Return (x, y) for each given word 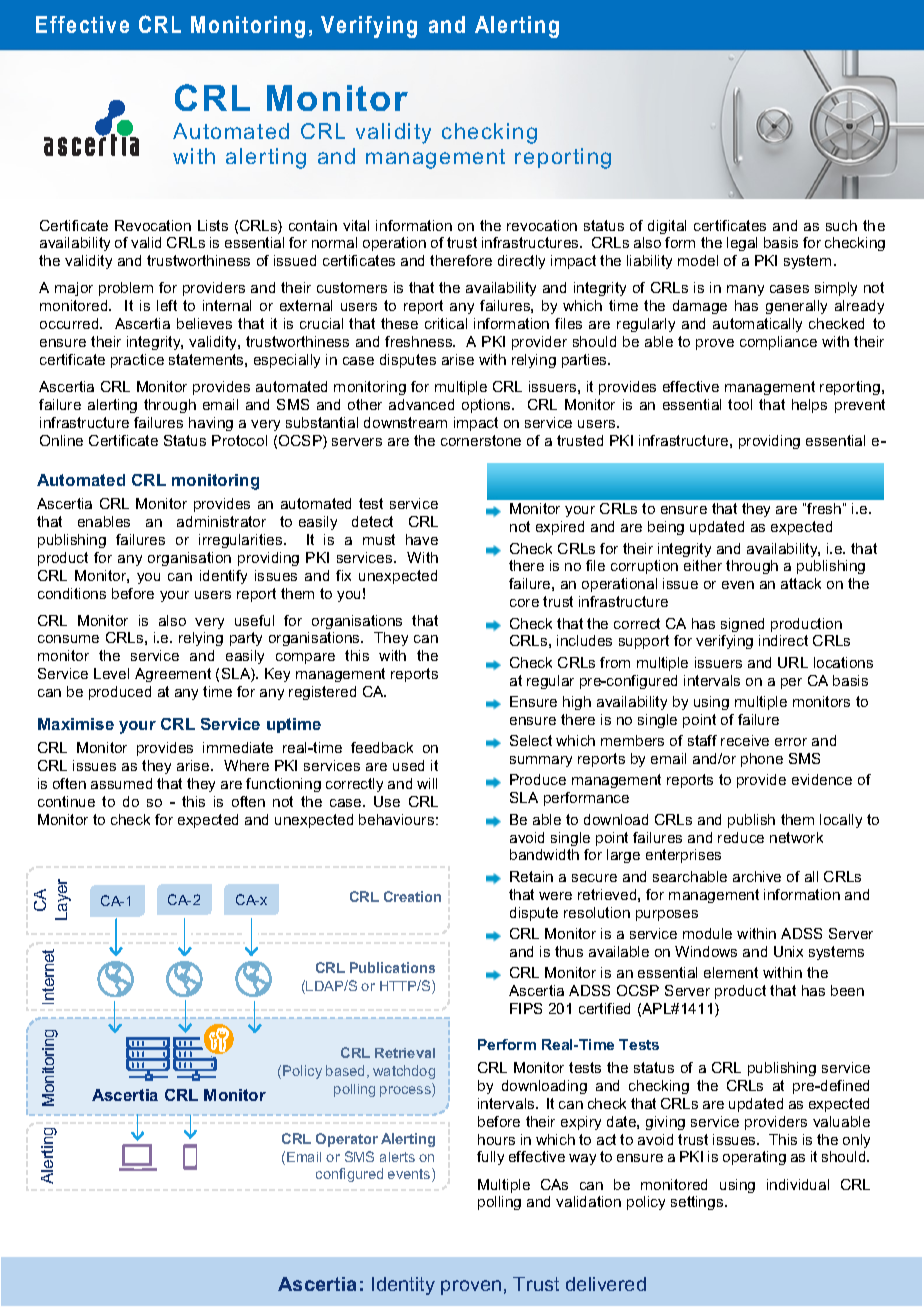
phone (762, 760)
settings (698, 1203)
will (427, 783)
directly (521, 262)
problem (126, 289)
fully (490, 1158)
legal (742, 244)
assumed (121, 783)
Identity (403, 1286)
